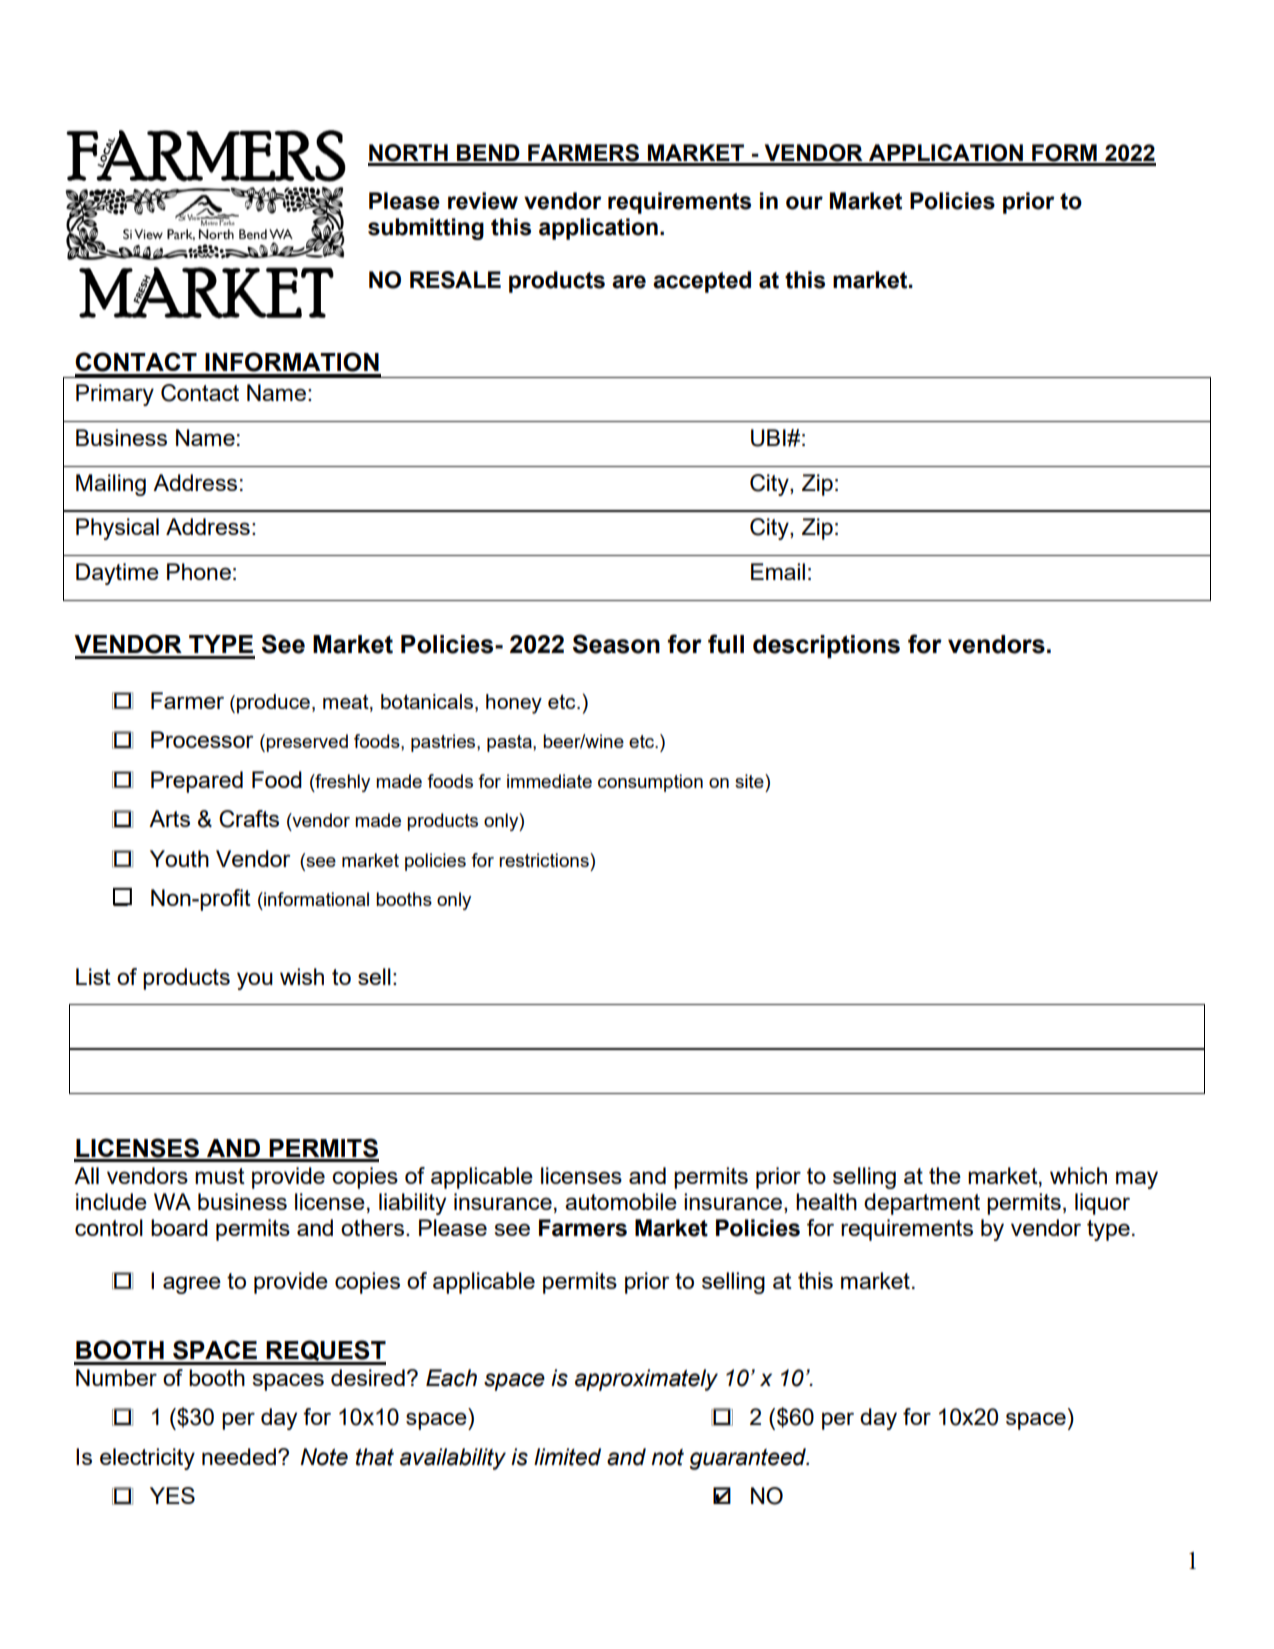 The image size is (1274, 1649). What do you see at coordinates (220, 1176) in the screenshot?
I see `must` at bounding box center [220, 1176].
